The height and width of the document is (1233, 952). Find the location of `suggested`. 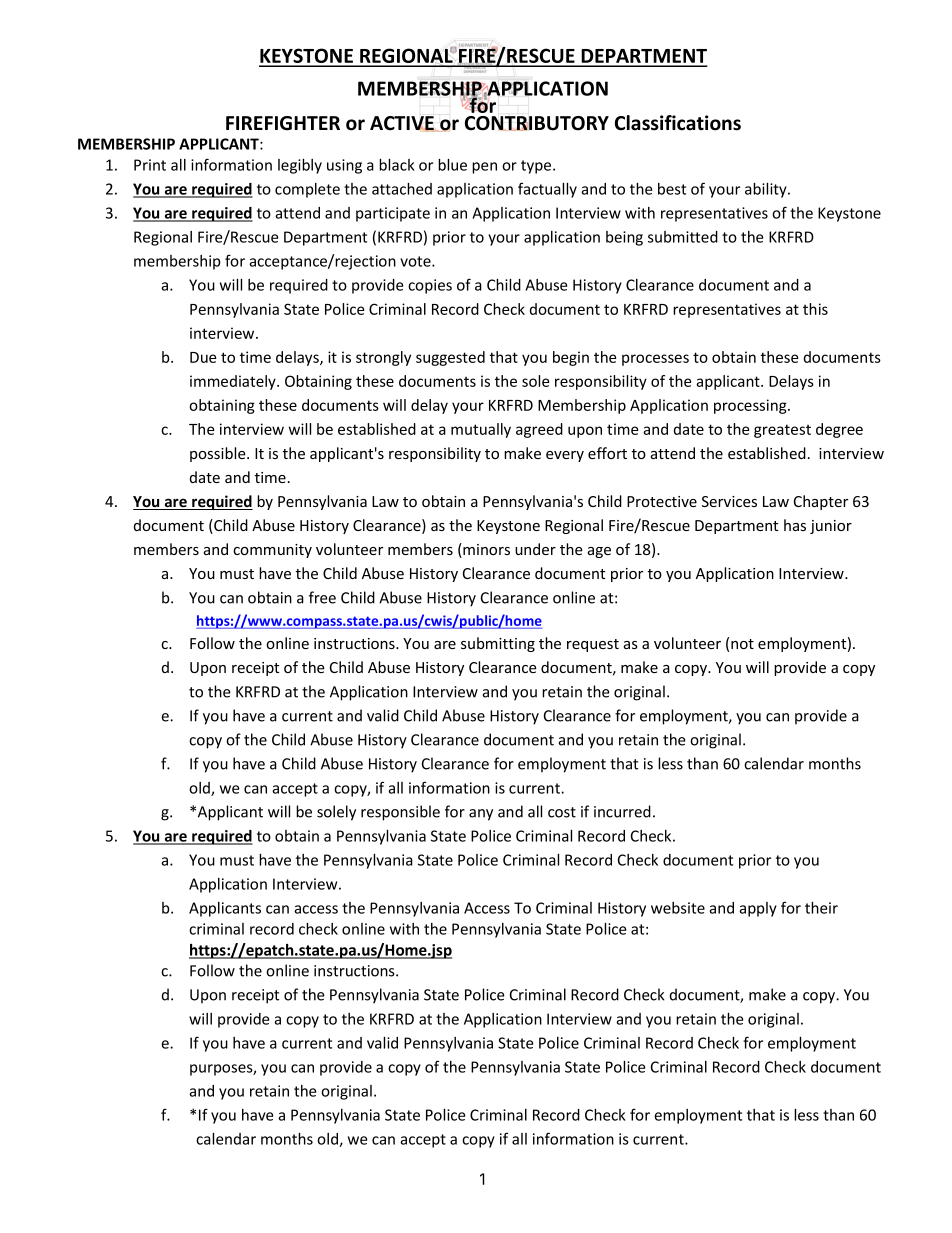

suggested is located at coordinates (450, 358).
